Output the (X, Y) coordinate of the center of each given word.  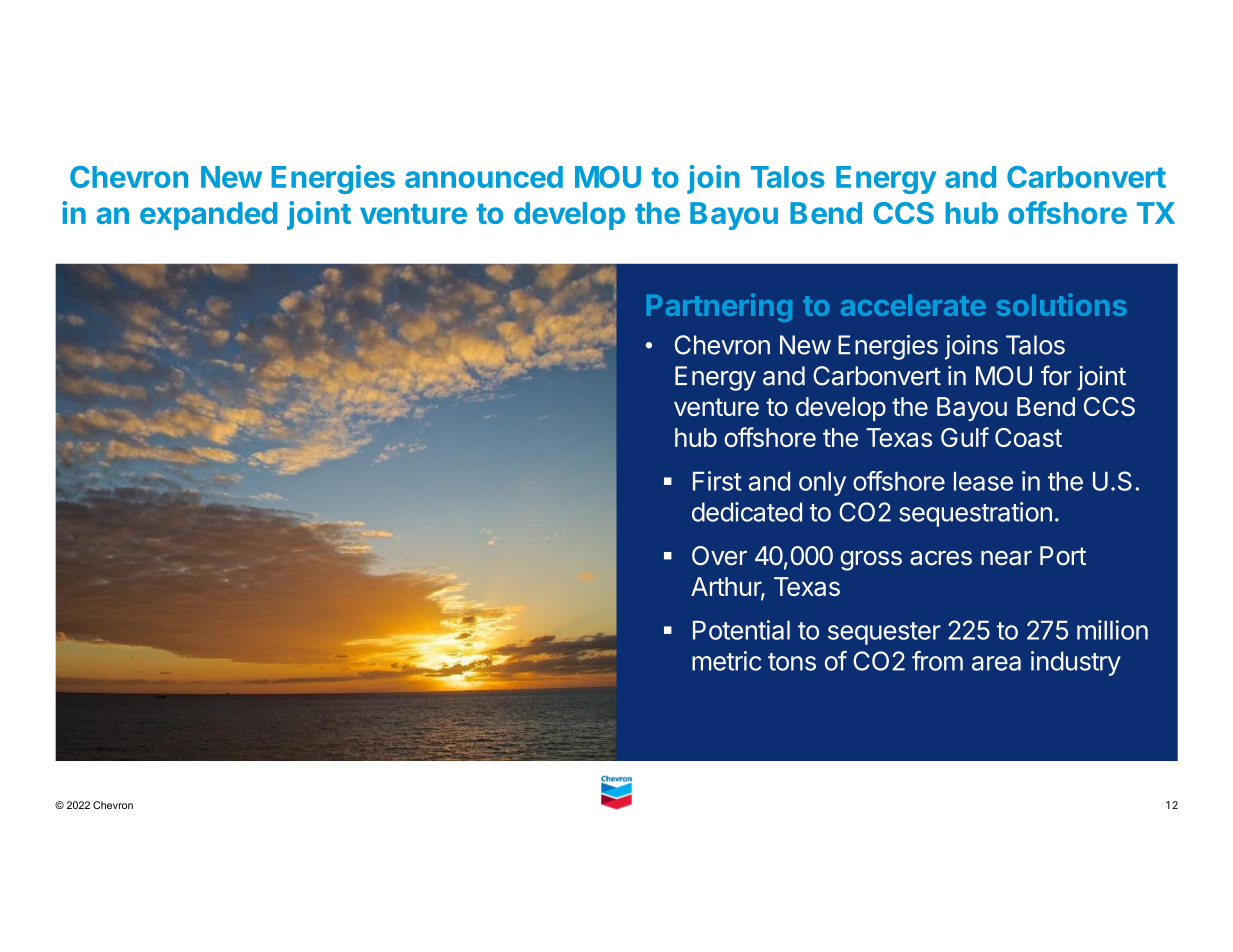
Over (719, 556)
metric (726, 661)
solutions (1062, 304)
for (1056, 375)
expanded (208, 216)
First (717, 481)
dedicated (747, 512)
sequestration (975, 514)
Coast (1028, 437)
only (822, 484)
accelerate (913, 305)
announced (484, 177)
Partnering (719, 307)
